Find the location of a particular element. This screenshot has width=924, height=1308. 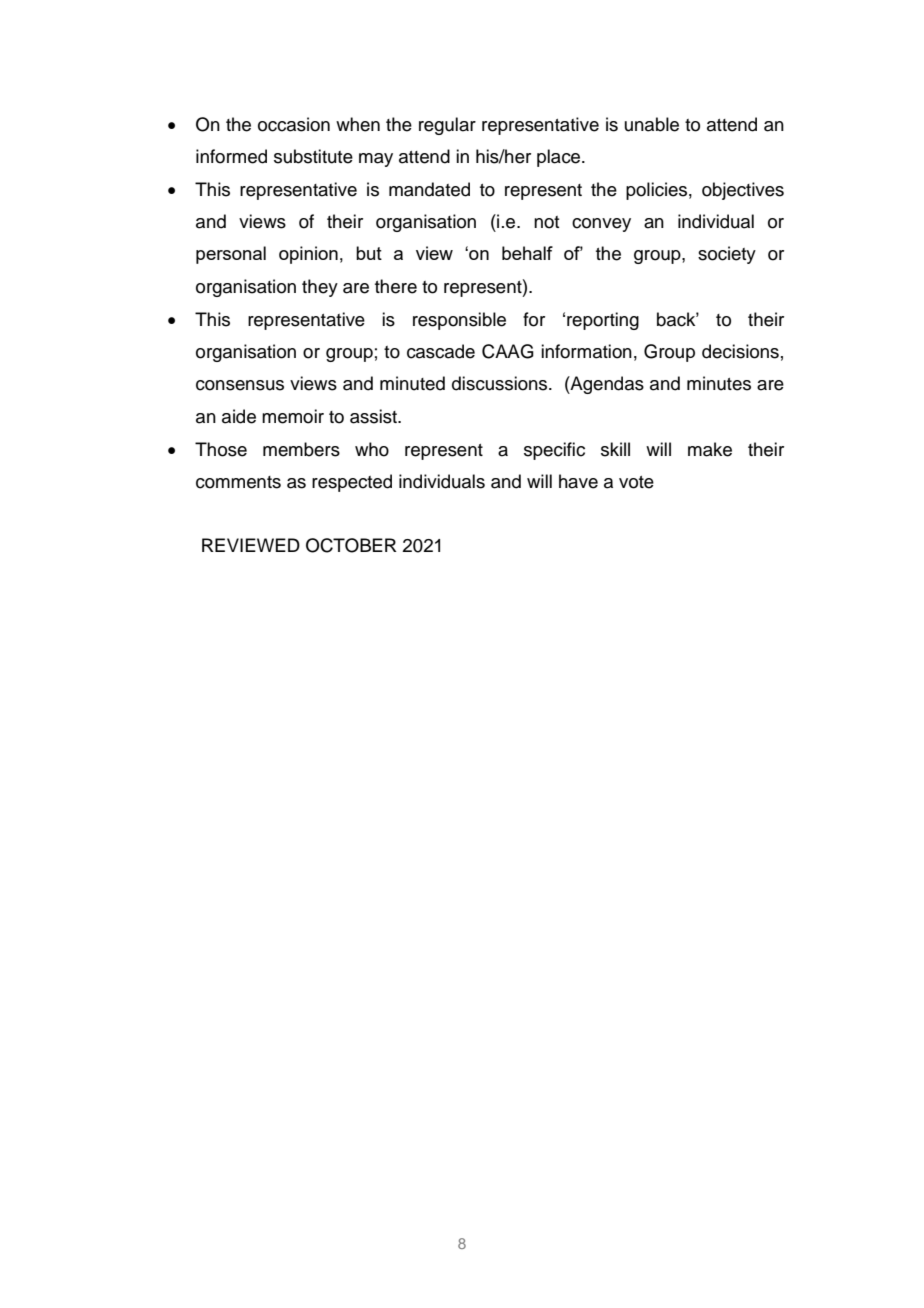

reporting is located at coordinates (603, 321).
